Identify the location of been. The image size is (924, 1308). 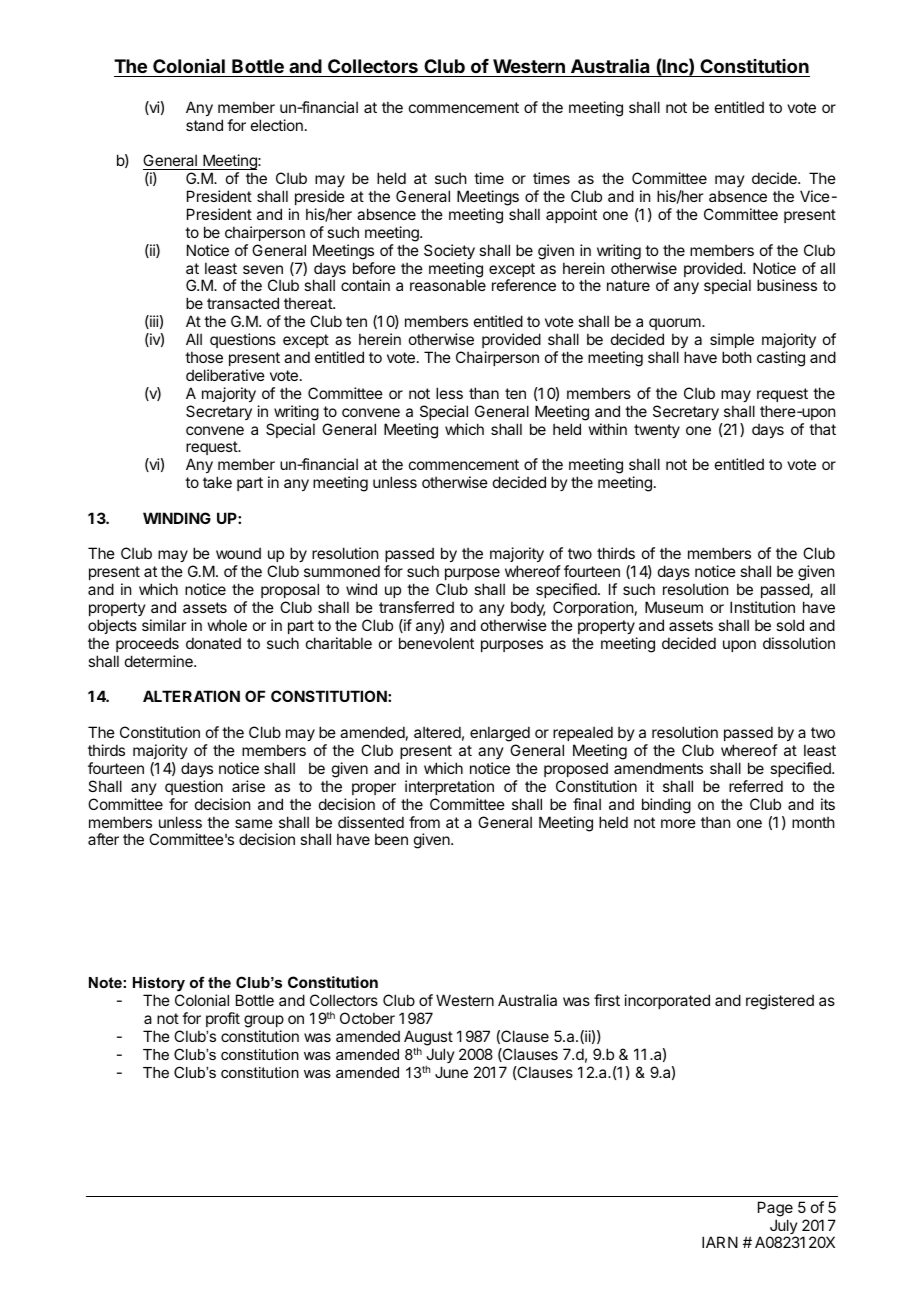
(391, 839).
